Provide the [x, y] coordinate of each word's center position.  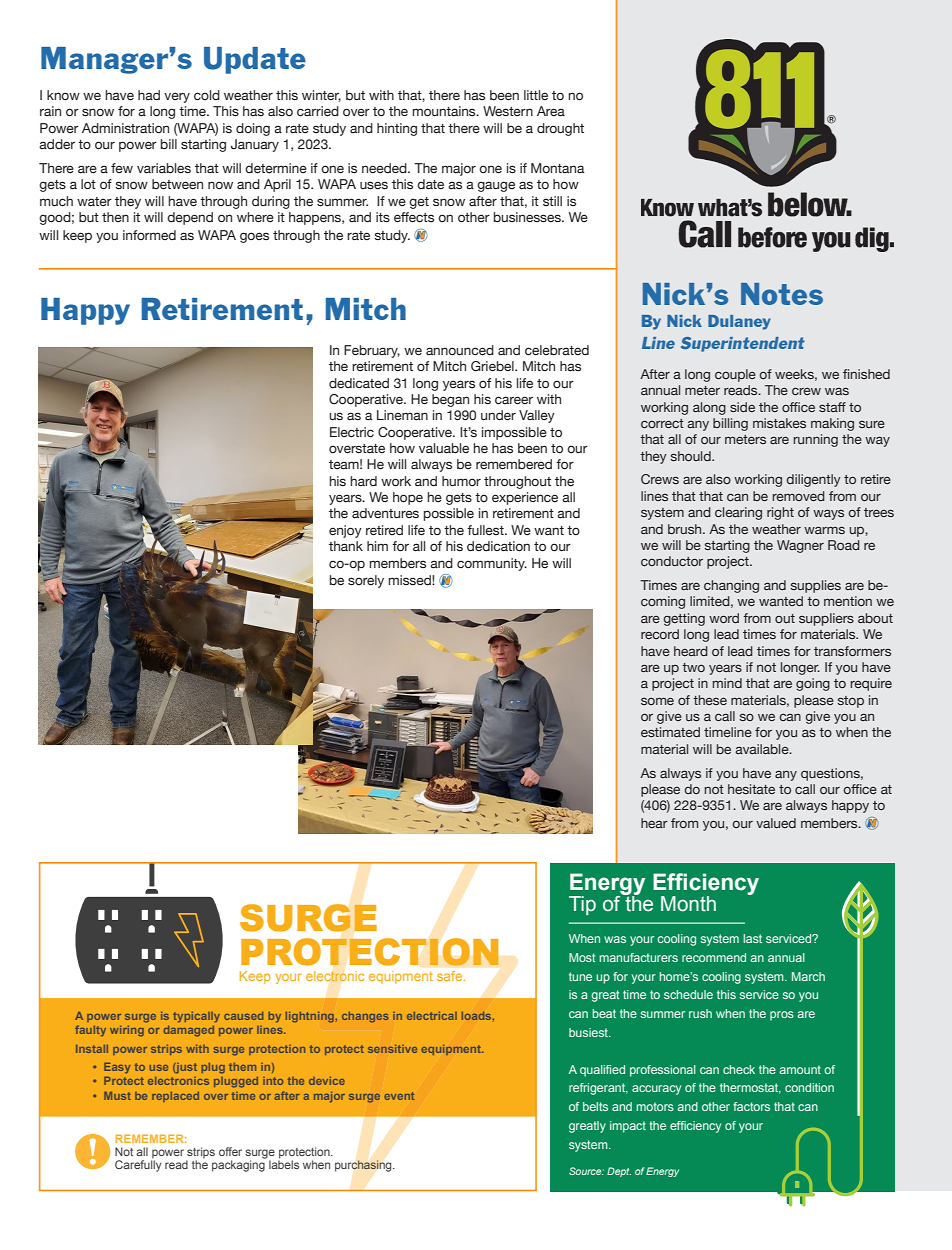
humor [461, 481]
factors [751, 1106]
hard [363, 481]
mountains [445, 111]
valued [776, 823]
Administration [125, 128]
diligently [813, 480]
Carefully [138, 1165]
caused [243, 1016]
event [399, 1096]
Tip [582, 905]
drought [560, 129]
